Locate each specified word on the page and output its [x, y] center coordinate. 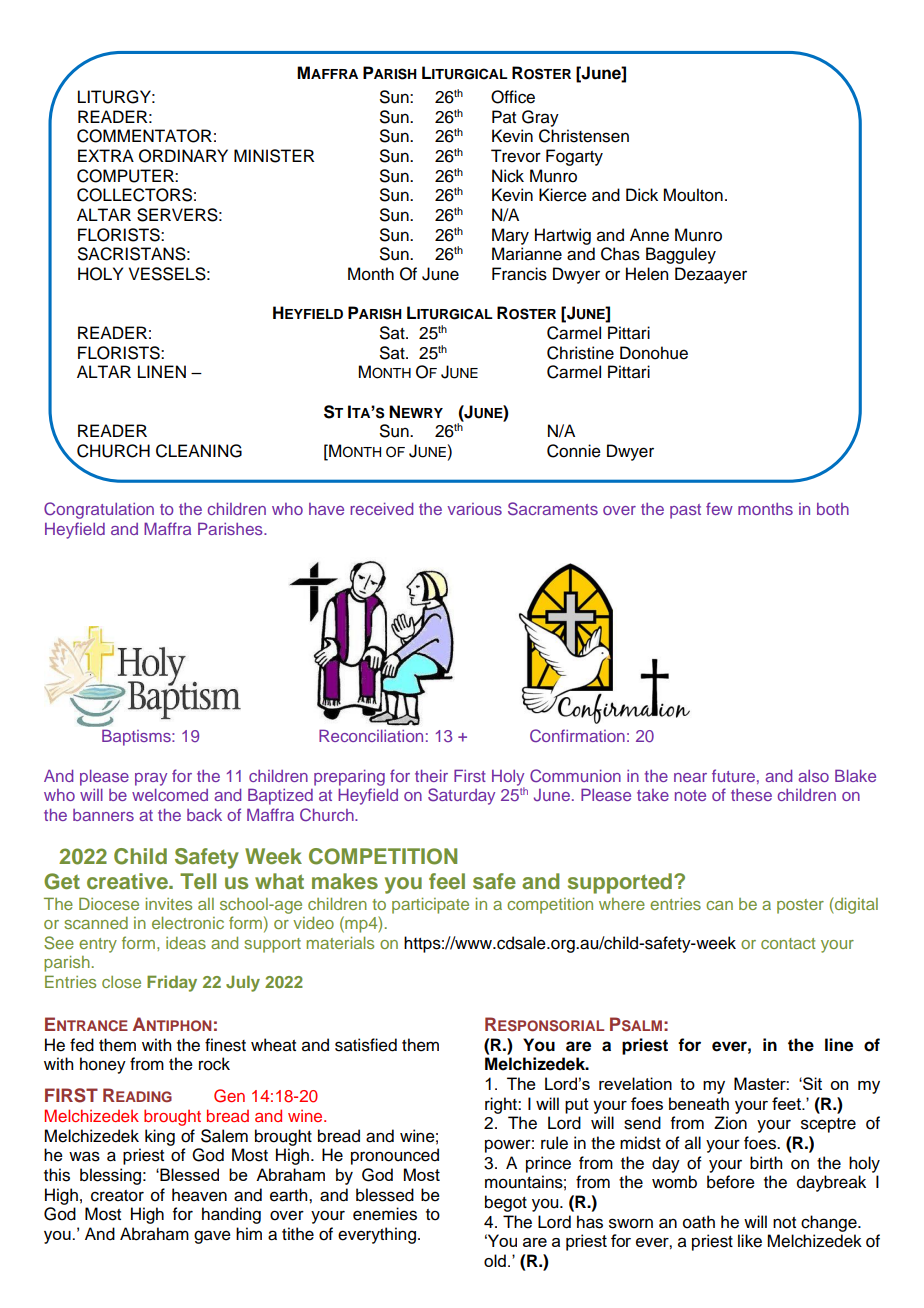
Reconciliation [371, 735]
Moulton [693, 195]
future [733, 775]
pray [151, 779]
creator [117, 1196]
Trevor [516, 156]
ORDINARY [183, 156]
